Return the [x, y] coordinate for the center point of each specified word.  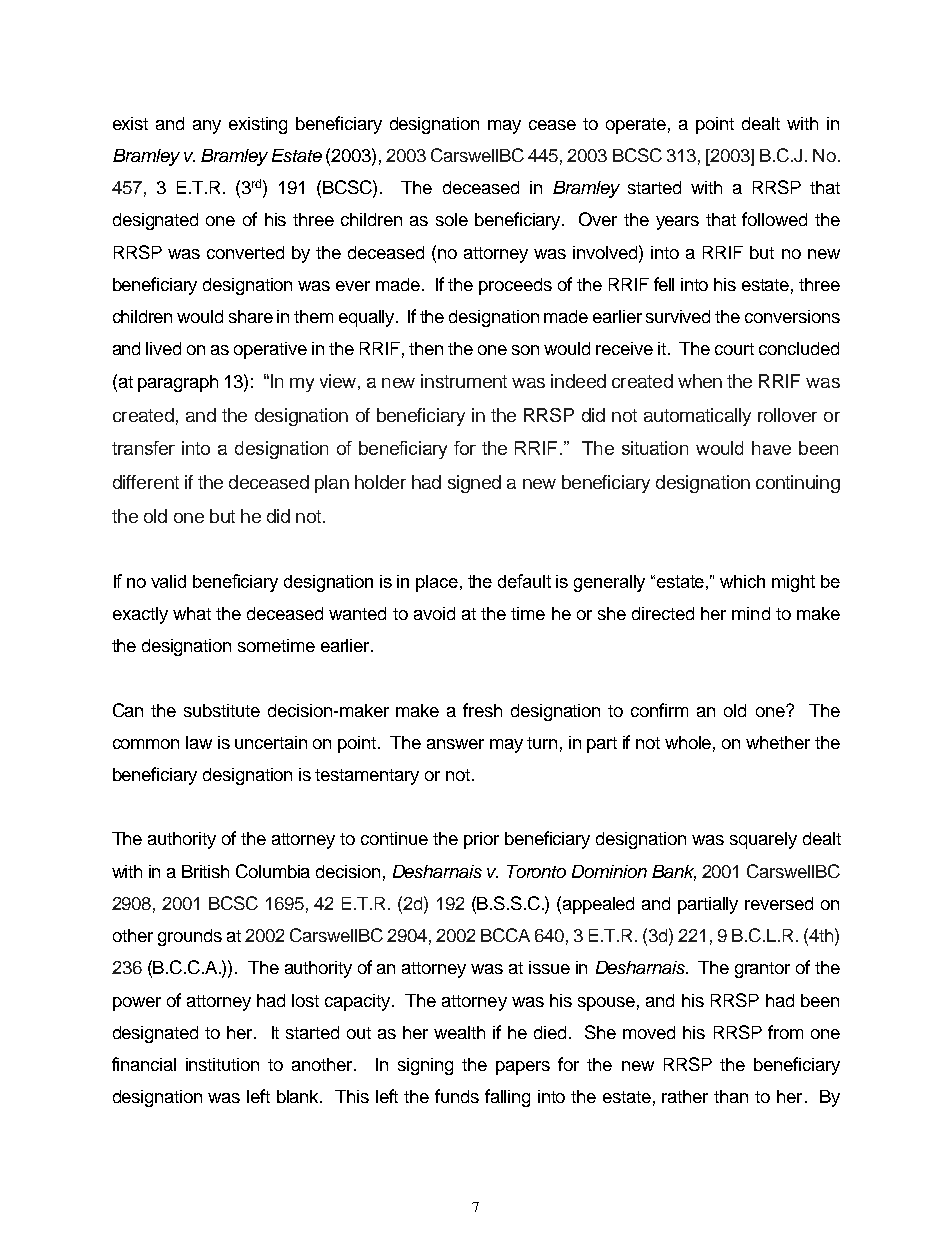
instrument [464, 381]
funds [457, 1096]
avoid [434, 613]
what [192, 613]
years [677, 223]
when [700, 381]
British [205, 871]
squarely [763, 840]
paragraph [178, 383]
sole [452, 219]
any [207, 127]
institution [222, 1064]
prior [481, 840]
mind [751, 613]
